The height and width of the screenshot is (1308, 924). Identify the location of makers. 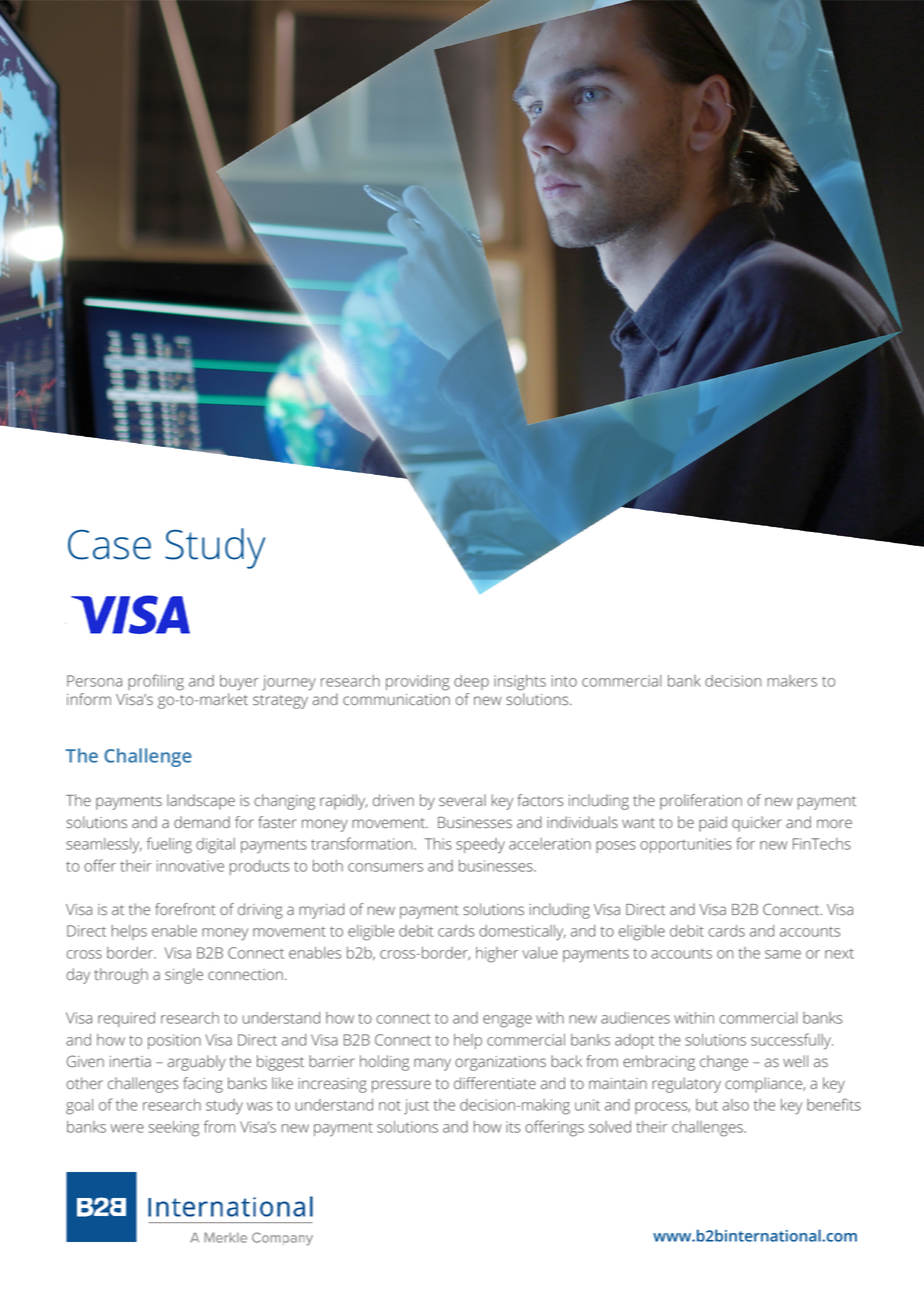
(792, 681).
